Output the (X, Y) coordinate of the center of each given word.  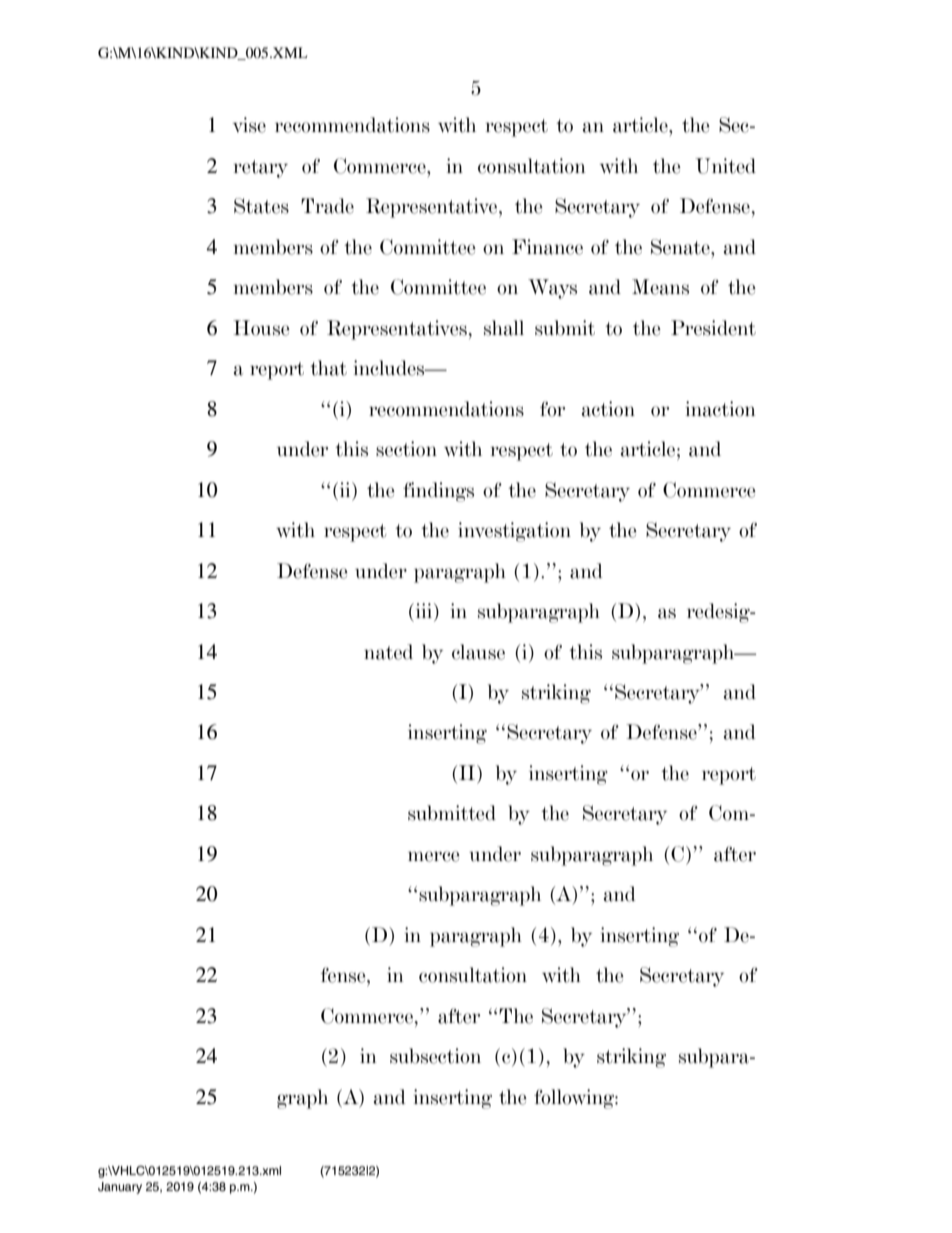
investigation (514, 532)
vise (249, 125)
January (120, 1188)
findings (438, 492)
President (713, 328)
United (725, 166)
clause (478, 652)
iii (424, 612)
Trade (327, 206)
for (552, 409)
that (328, 368)
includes (390, 368)
